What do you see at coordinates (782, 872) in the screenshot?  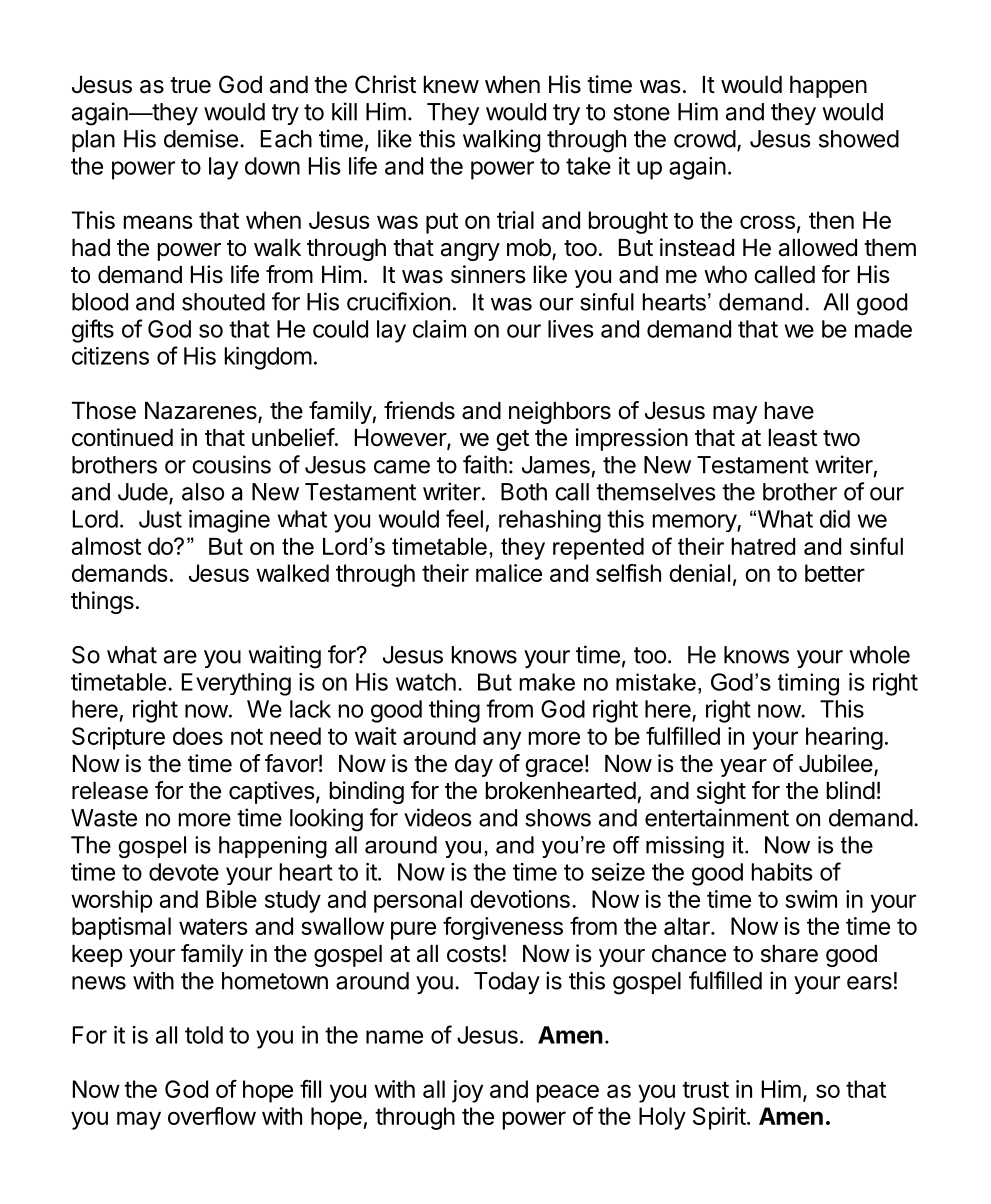 I see `habits` at bounding box center [782, 872].
